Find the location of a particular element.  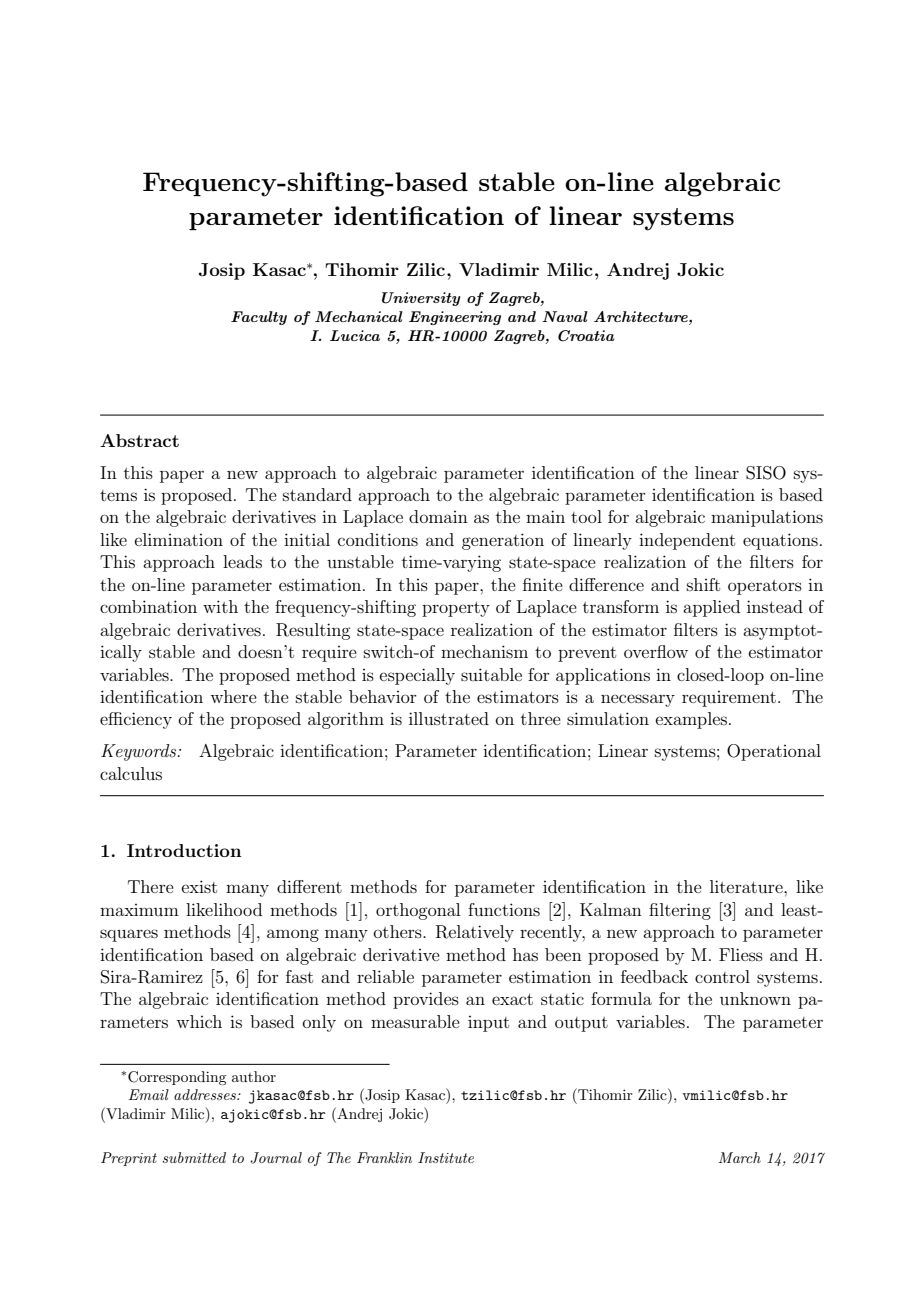

where is located at coordinates (233, 696).
